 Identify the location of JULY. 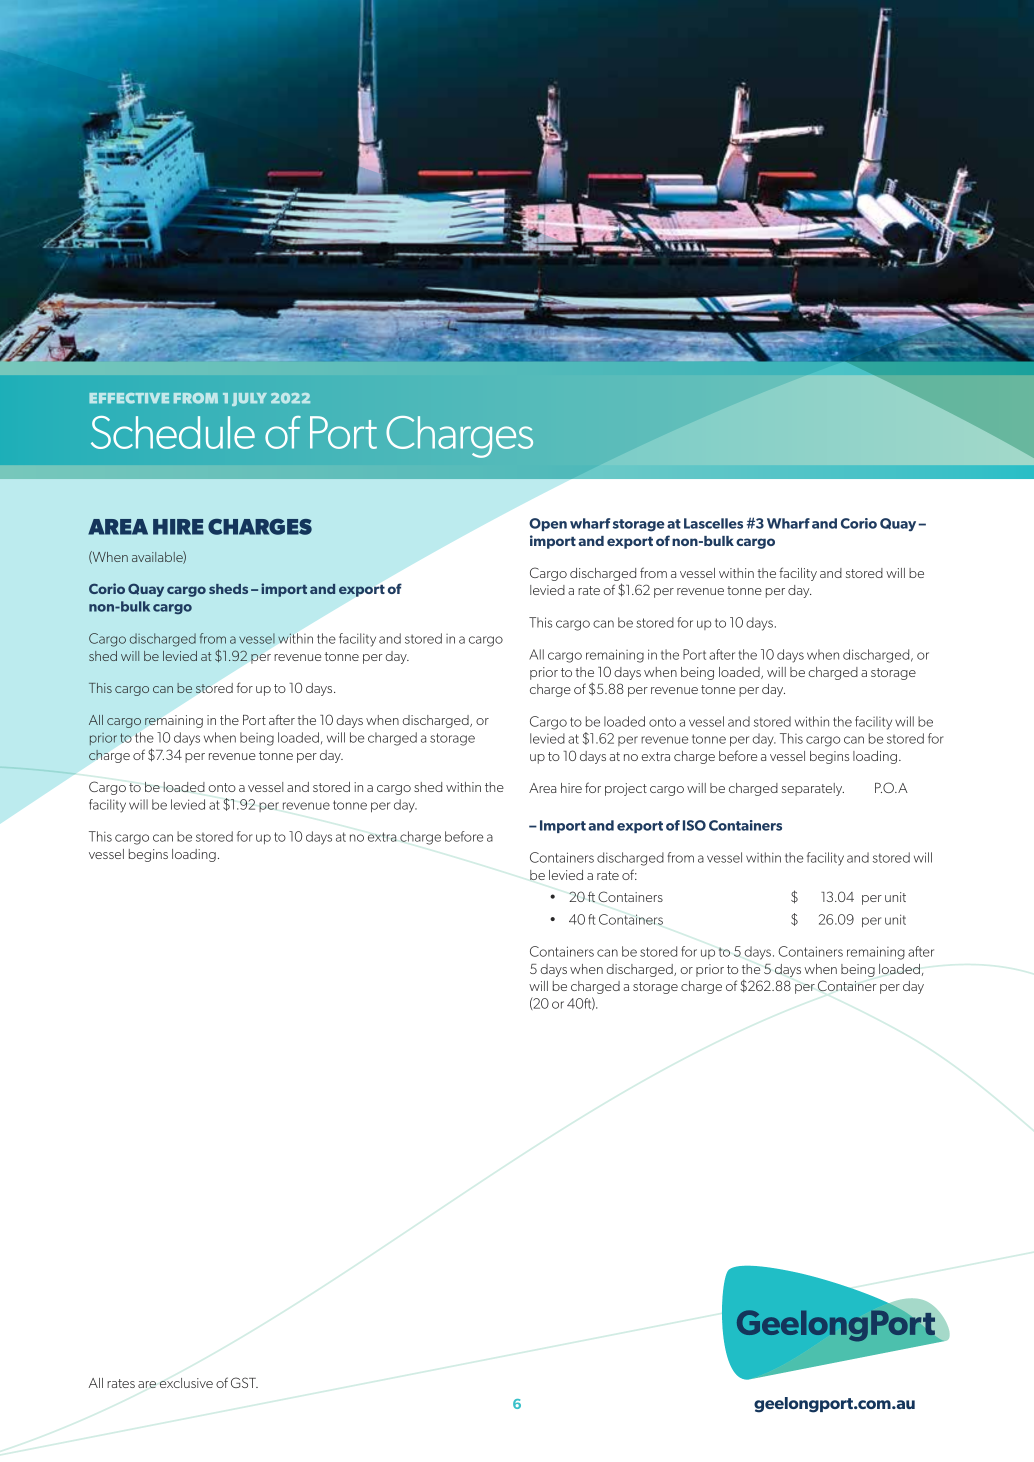
(249, 399).
